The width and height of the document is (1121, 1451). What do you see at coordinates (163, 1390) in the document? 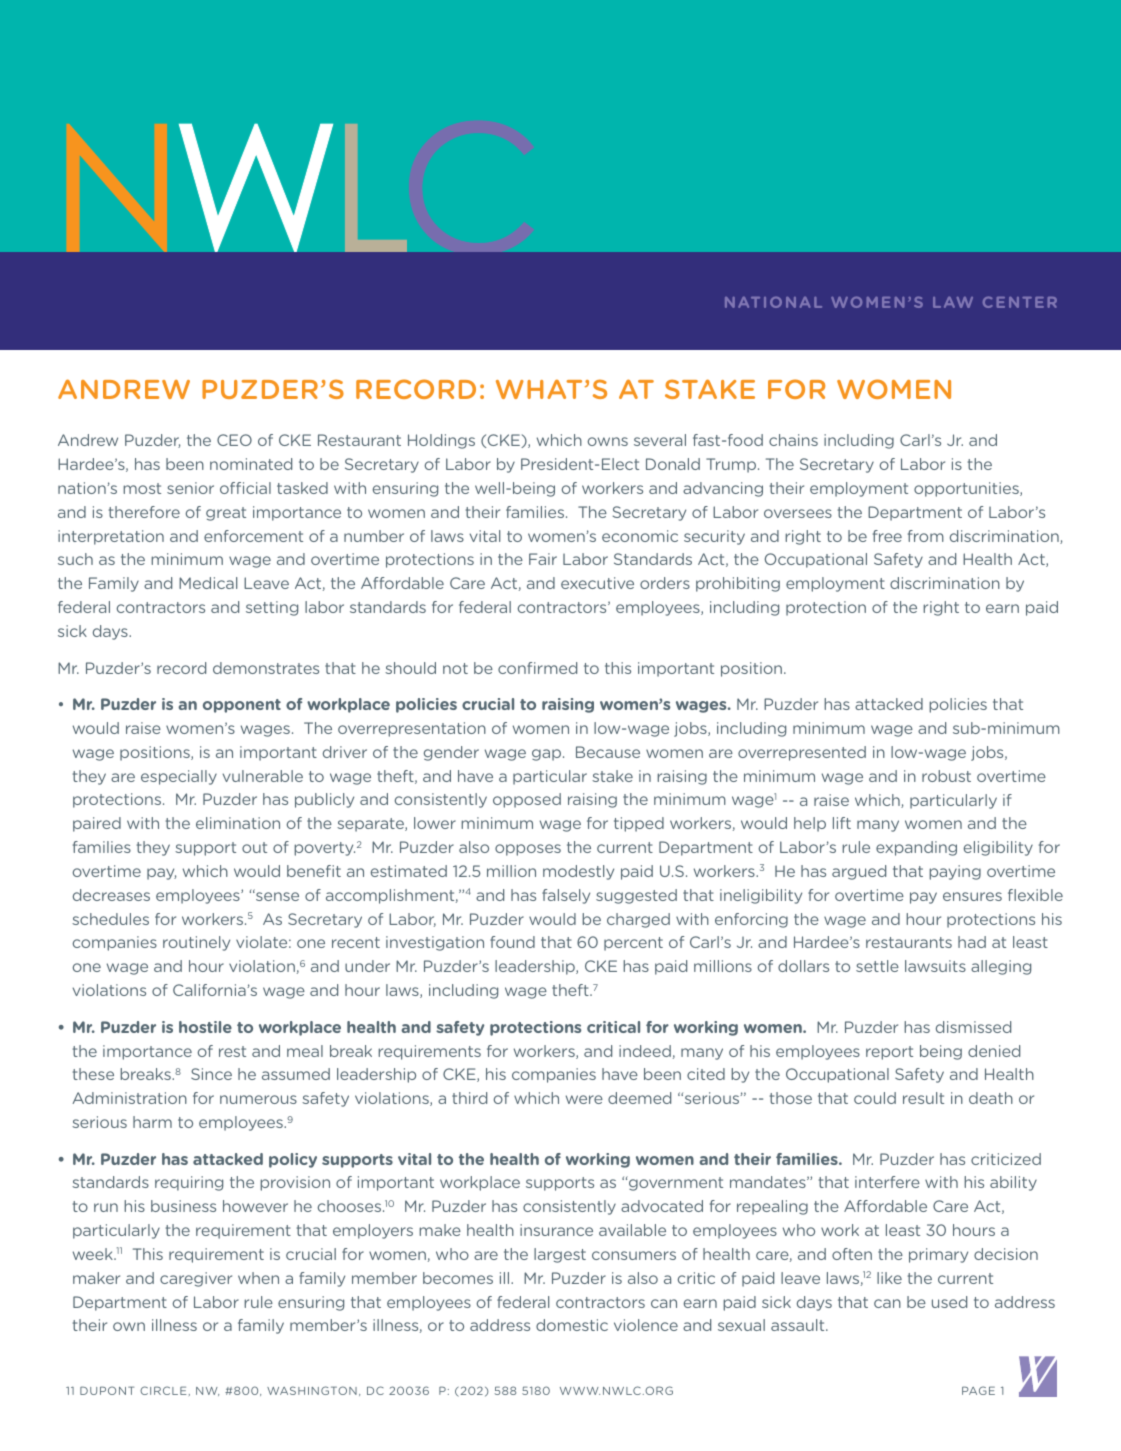
I see `CIRCLE` at bounding box center [163, 1390].
